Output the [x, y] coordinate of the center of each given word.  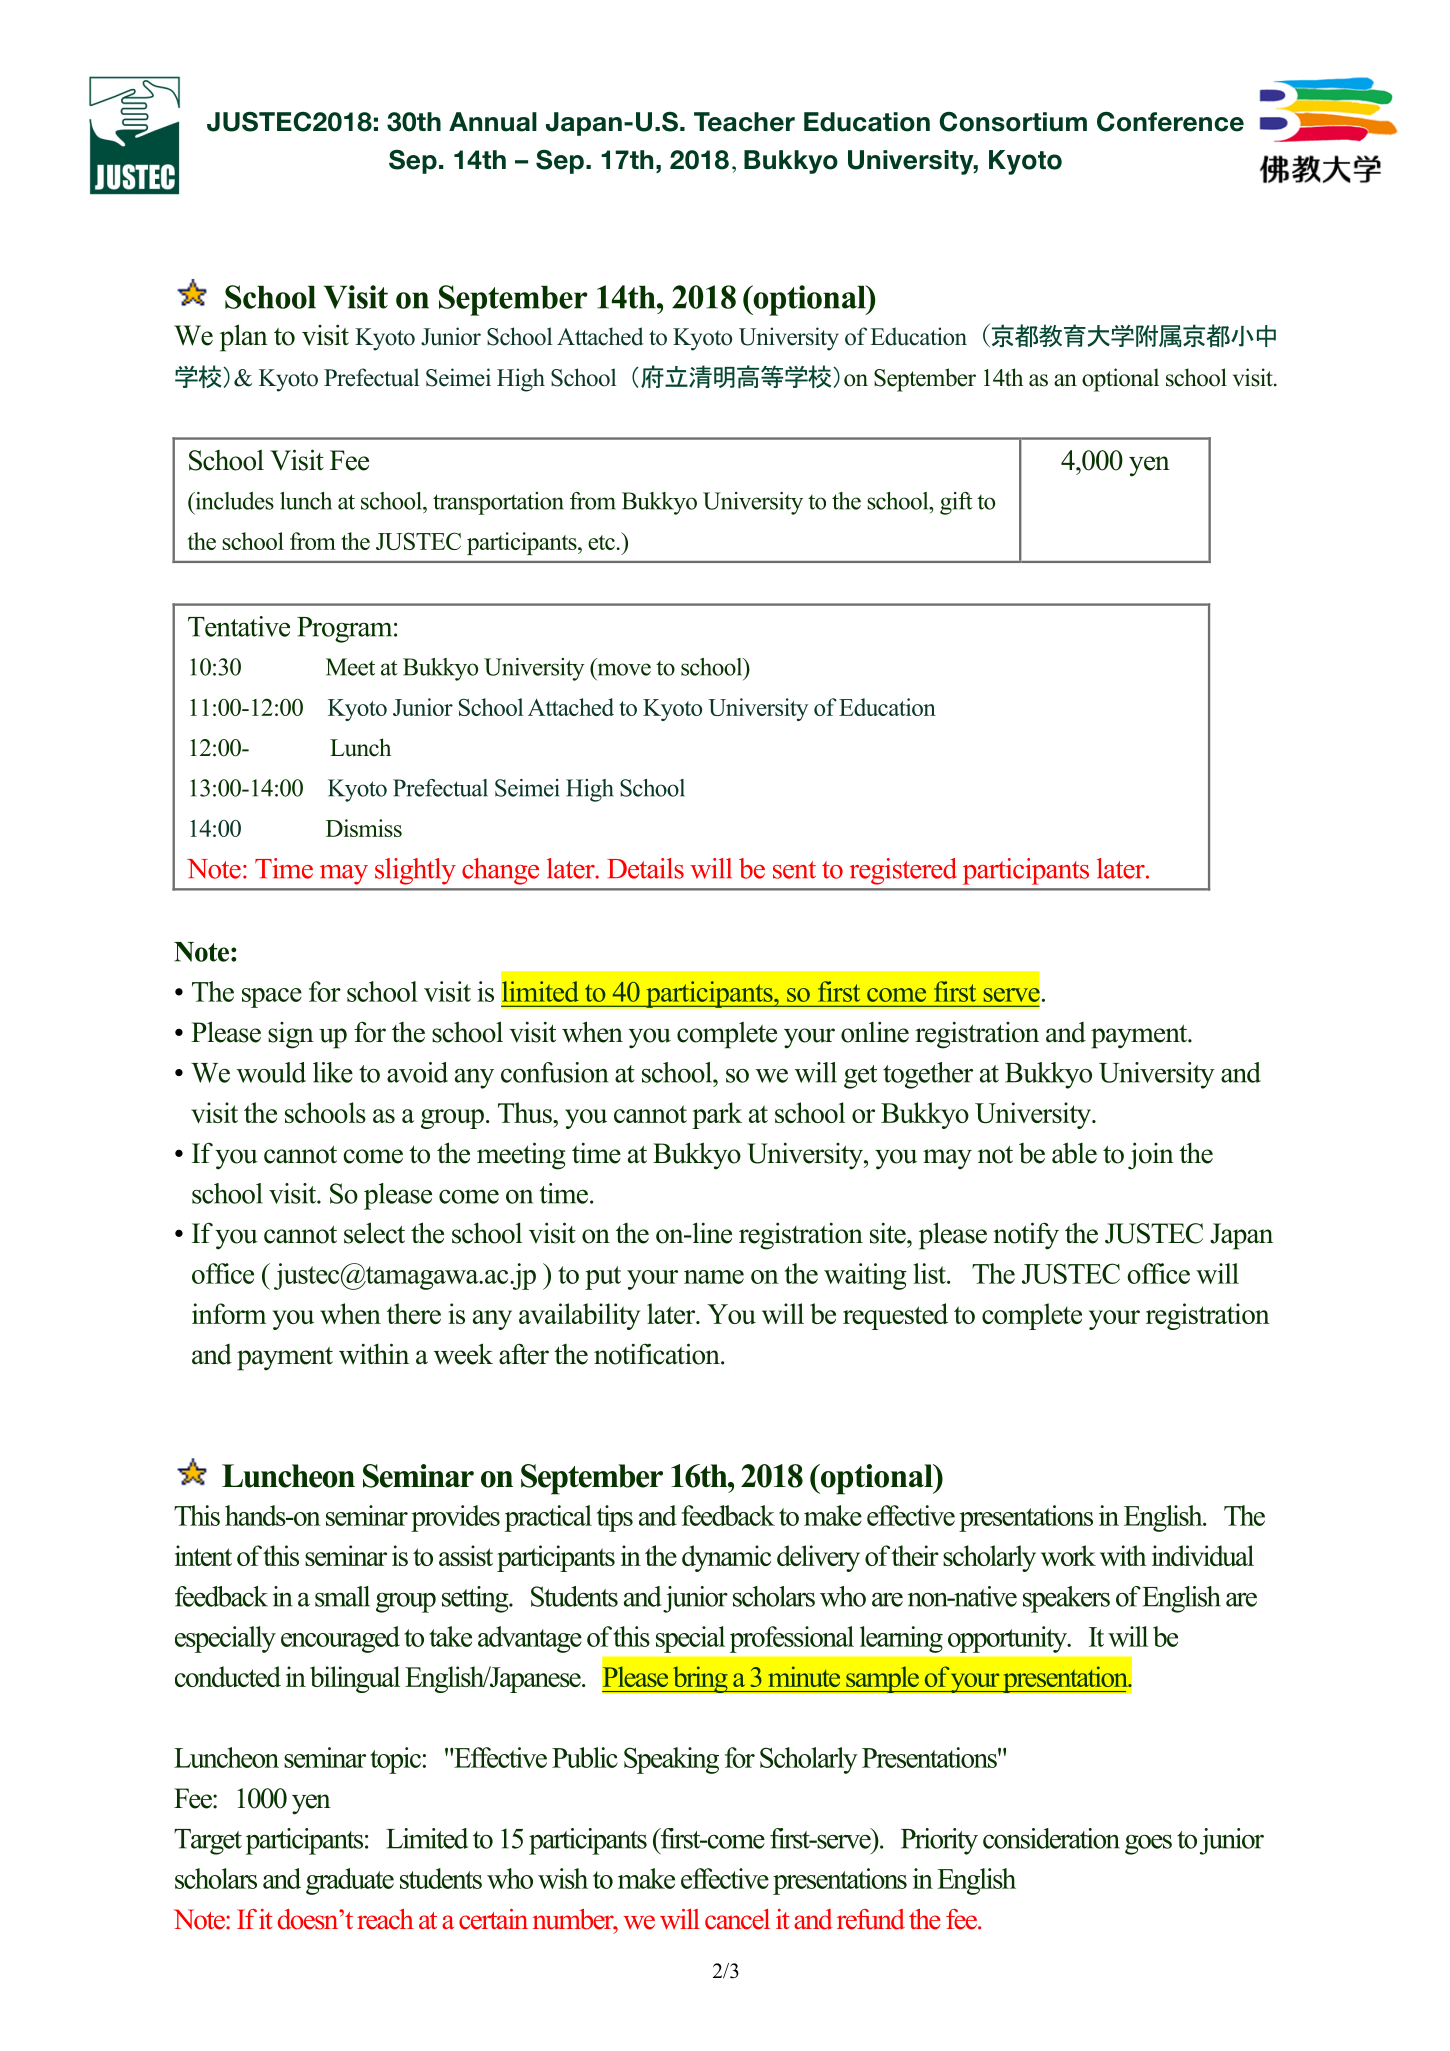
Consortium [1013, 122]
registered [903, 871]
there [414, 1313]
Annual [493, 122]
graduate [350, 1881]
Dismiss [364, 828]
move [624, 669]
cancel [737, 1919]
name [714, 1277]
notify [1026, 1236]
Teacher [744, 122]
